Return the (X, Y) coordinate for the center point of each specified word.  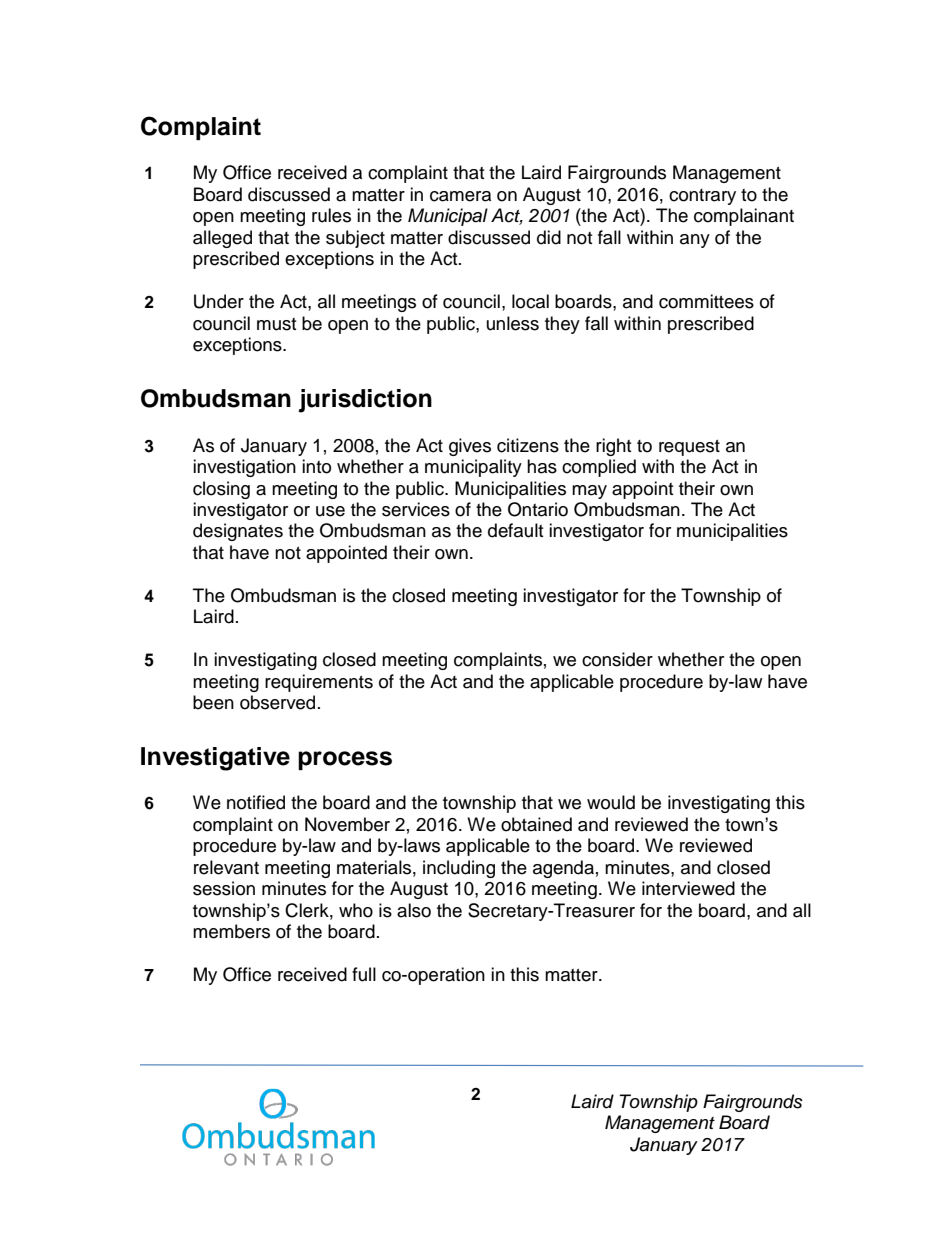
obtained (536, 824)
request (689, 448)
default (515, 530)
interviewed (688, 888)
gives (470, 447)
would (611, 802)
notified (256, 802)
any (695, 241)
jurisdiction (365, 401)
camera (460, 196)
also (414, 910)
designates (238, 532)
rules (331, 215)
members (231, 931)
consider (617, 659)
